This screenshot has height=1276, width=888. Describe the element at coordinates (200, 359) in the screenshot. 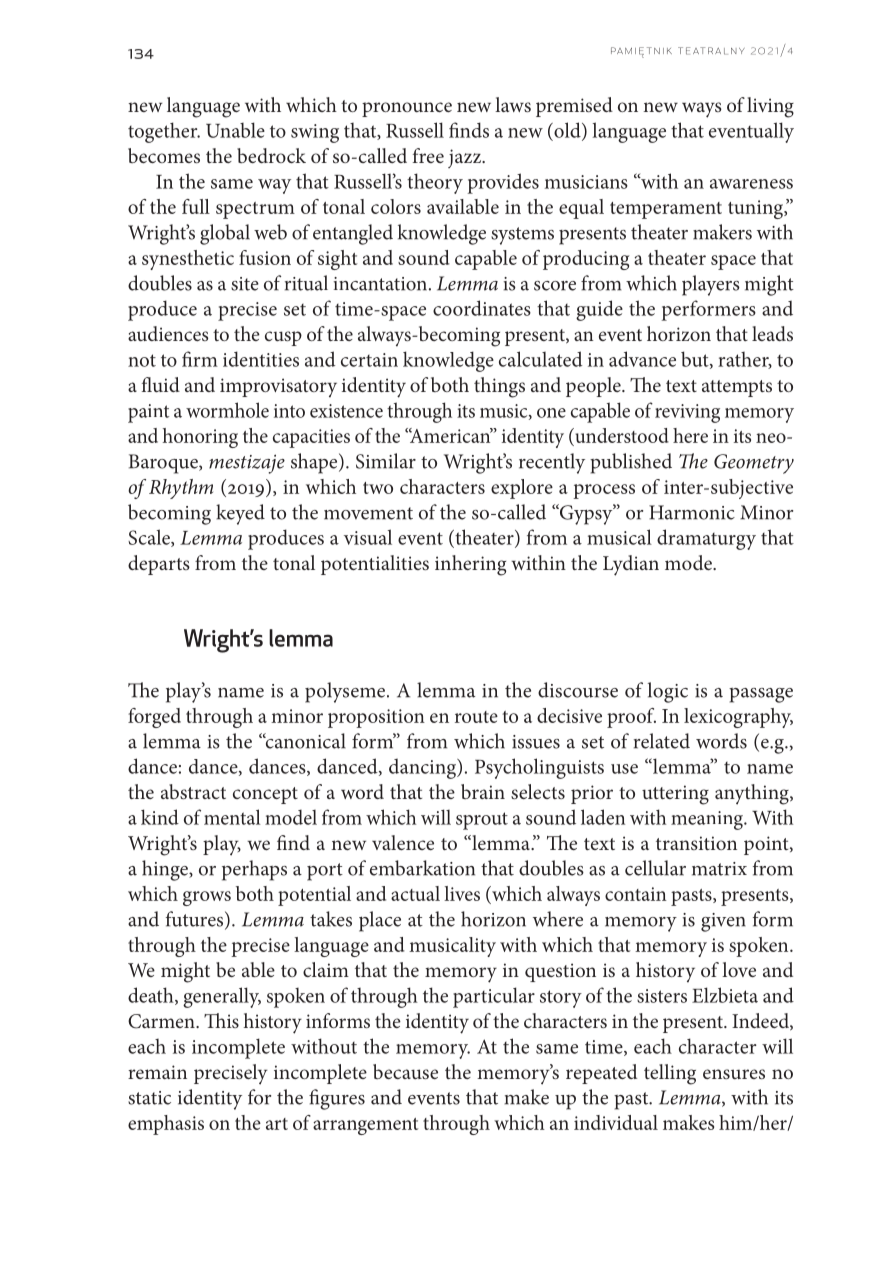

I see `firm` at that location.
